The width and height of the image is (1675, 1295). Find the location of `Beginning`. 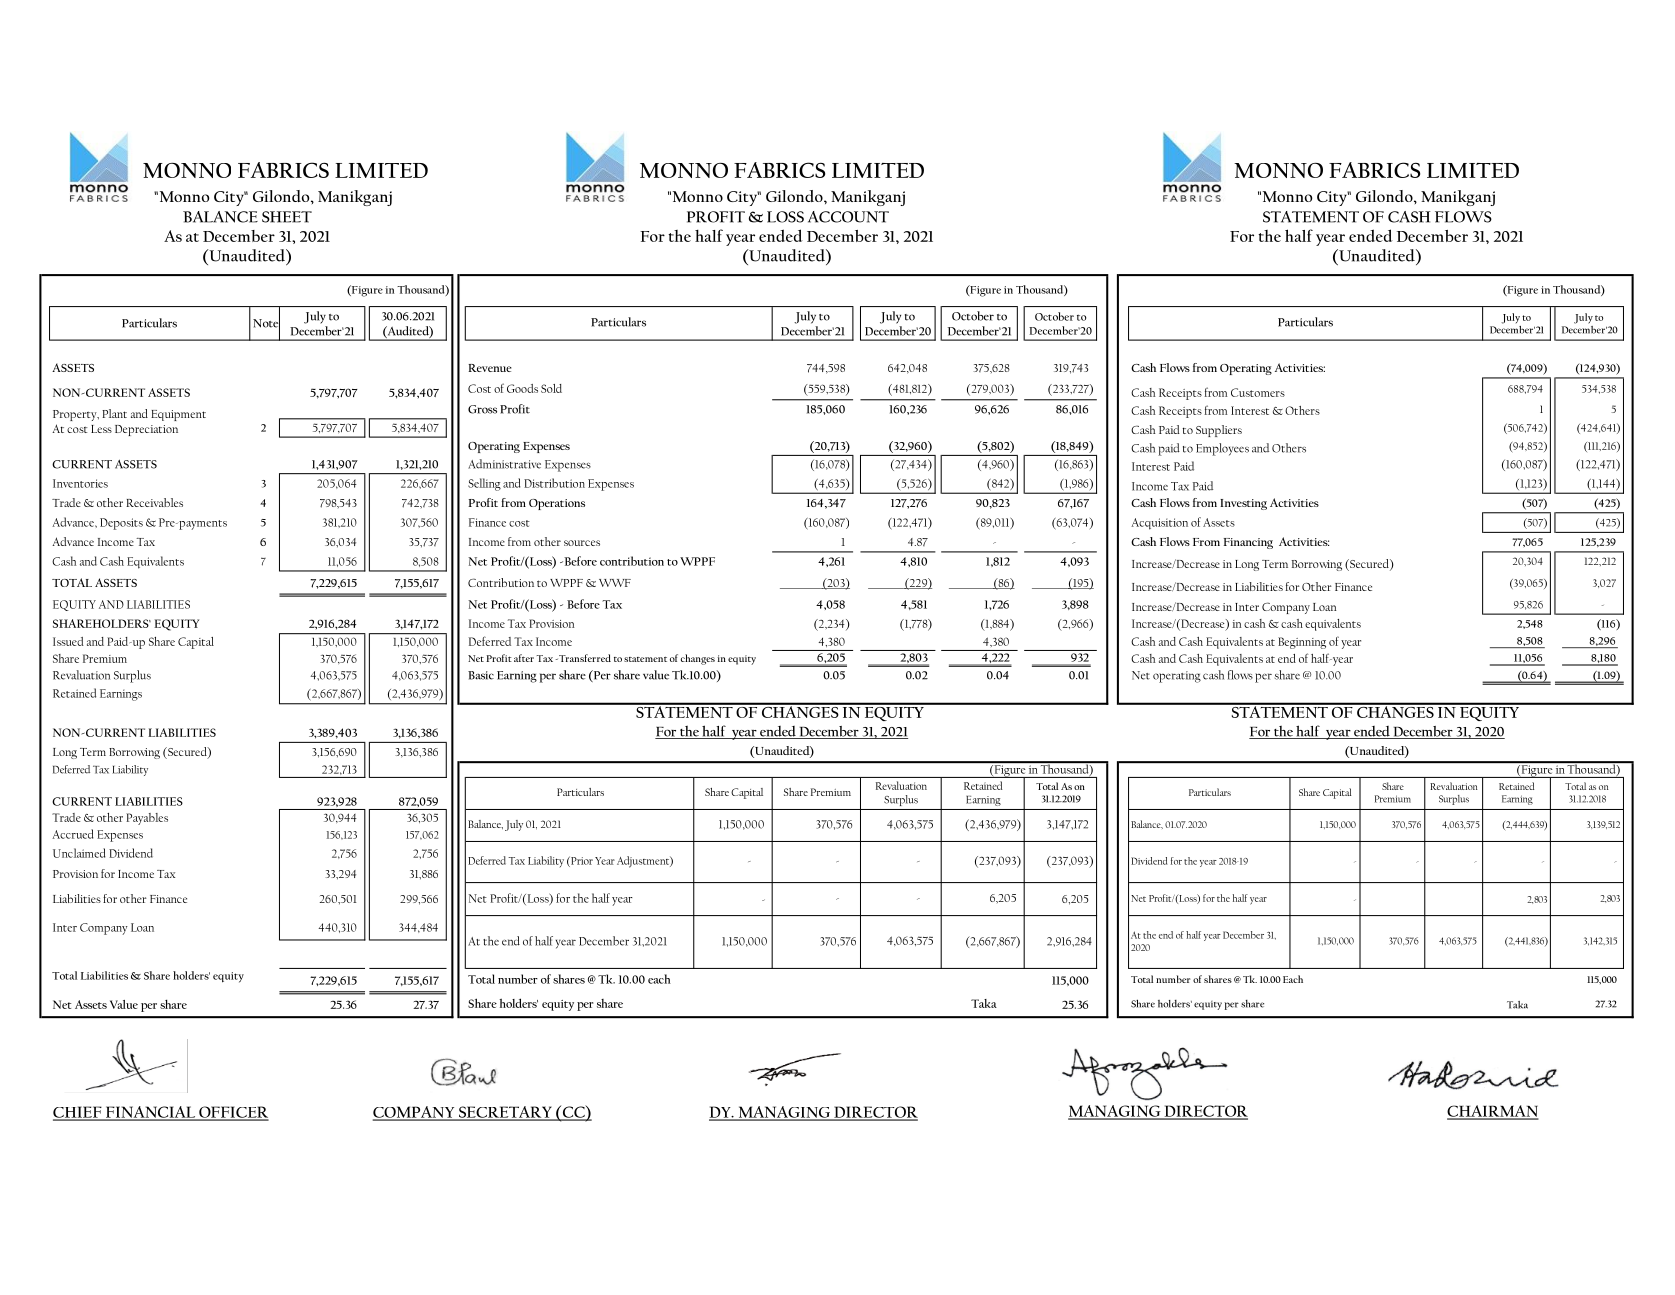

Beginning is located at coordinates (1302, 643).
